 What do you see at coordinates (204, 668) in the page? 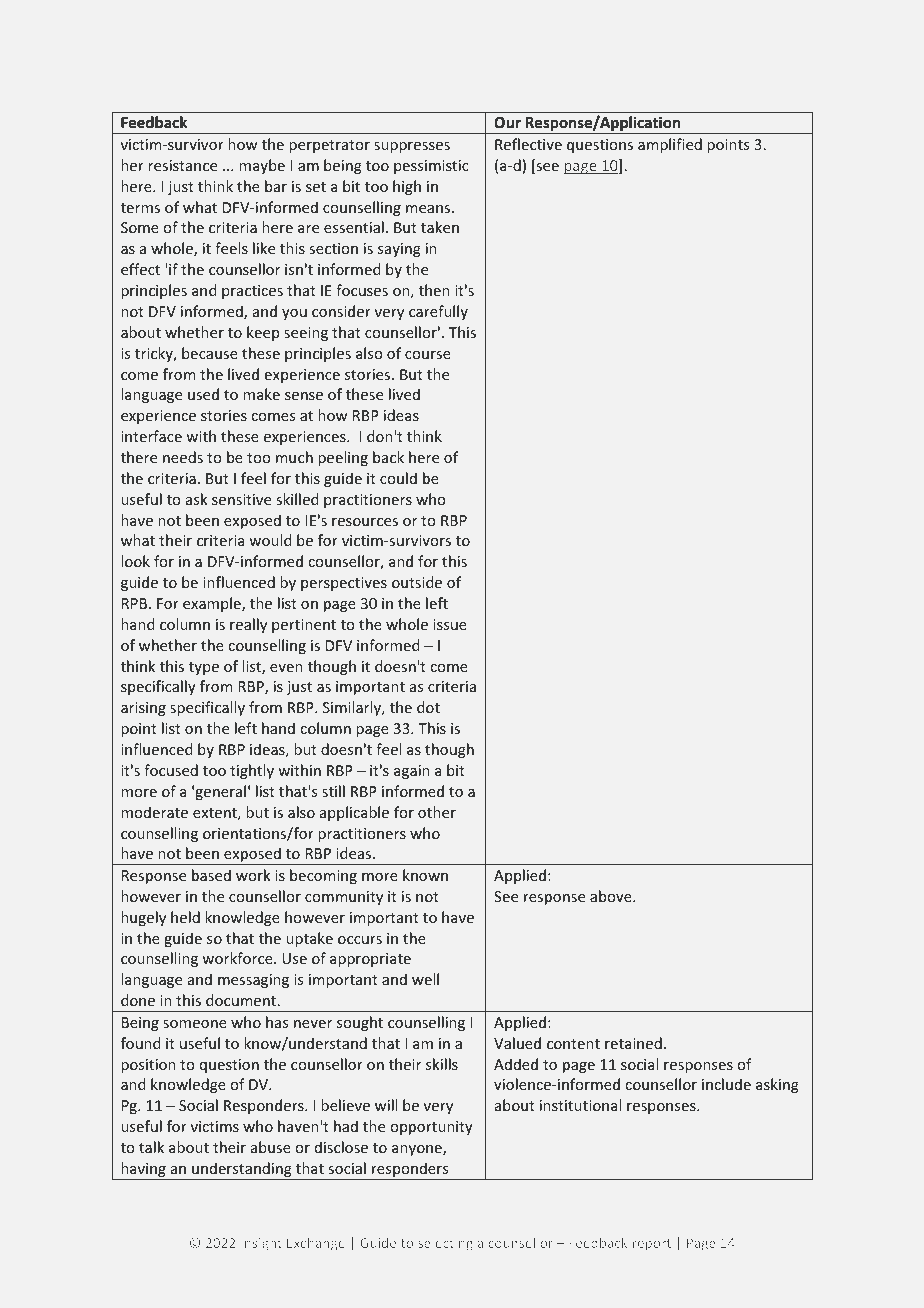
I see `type` at bounding box center [204, 668].
